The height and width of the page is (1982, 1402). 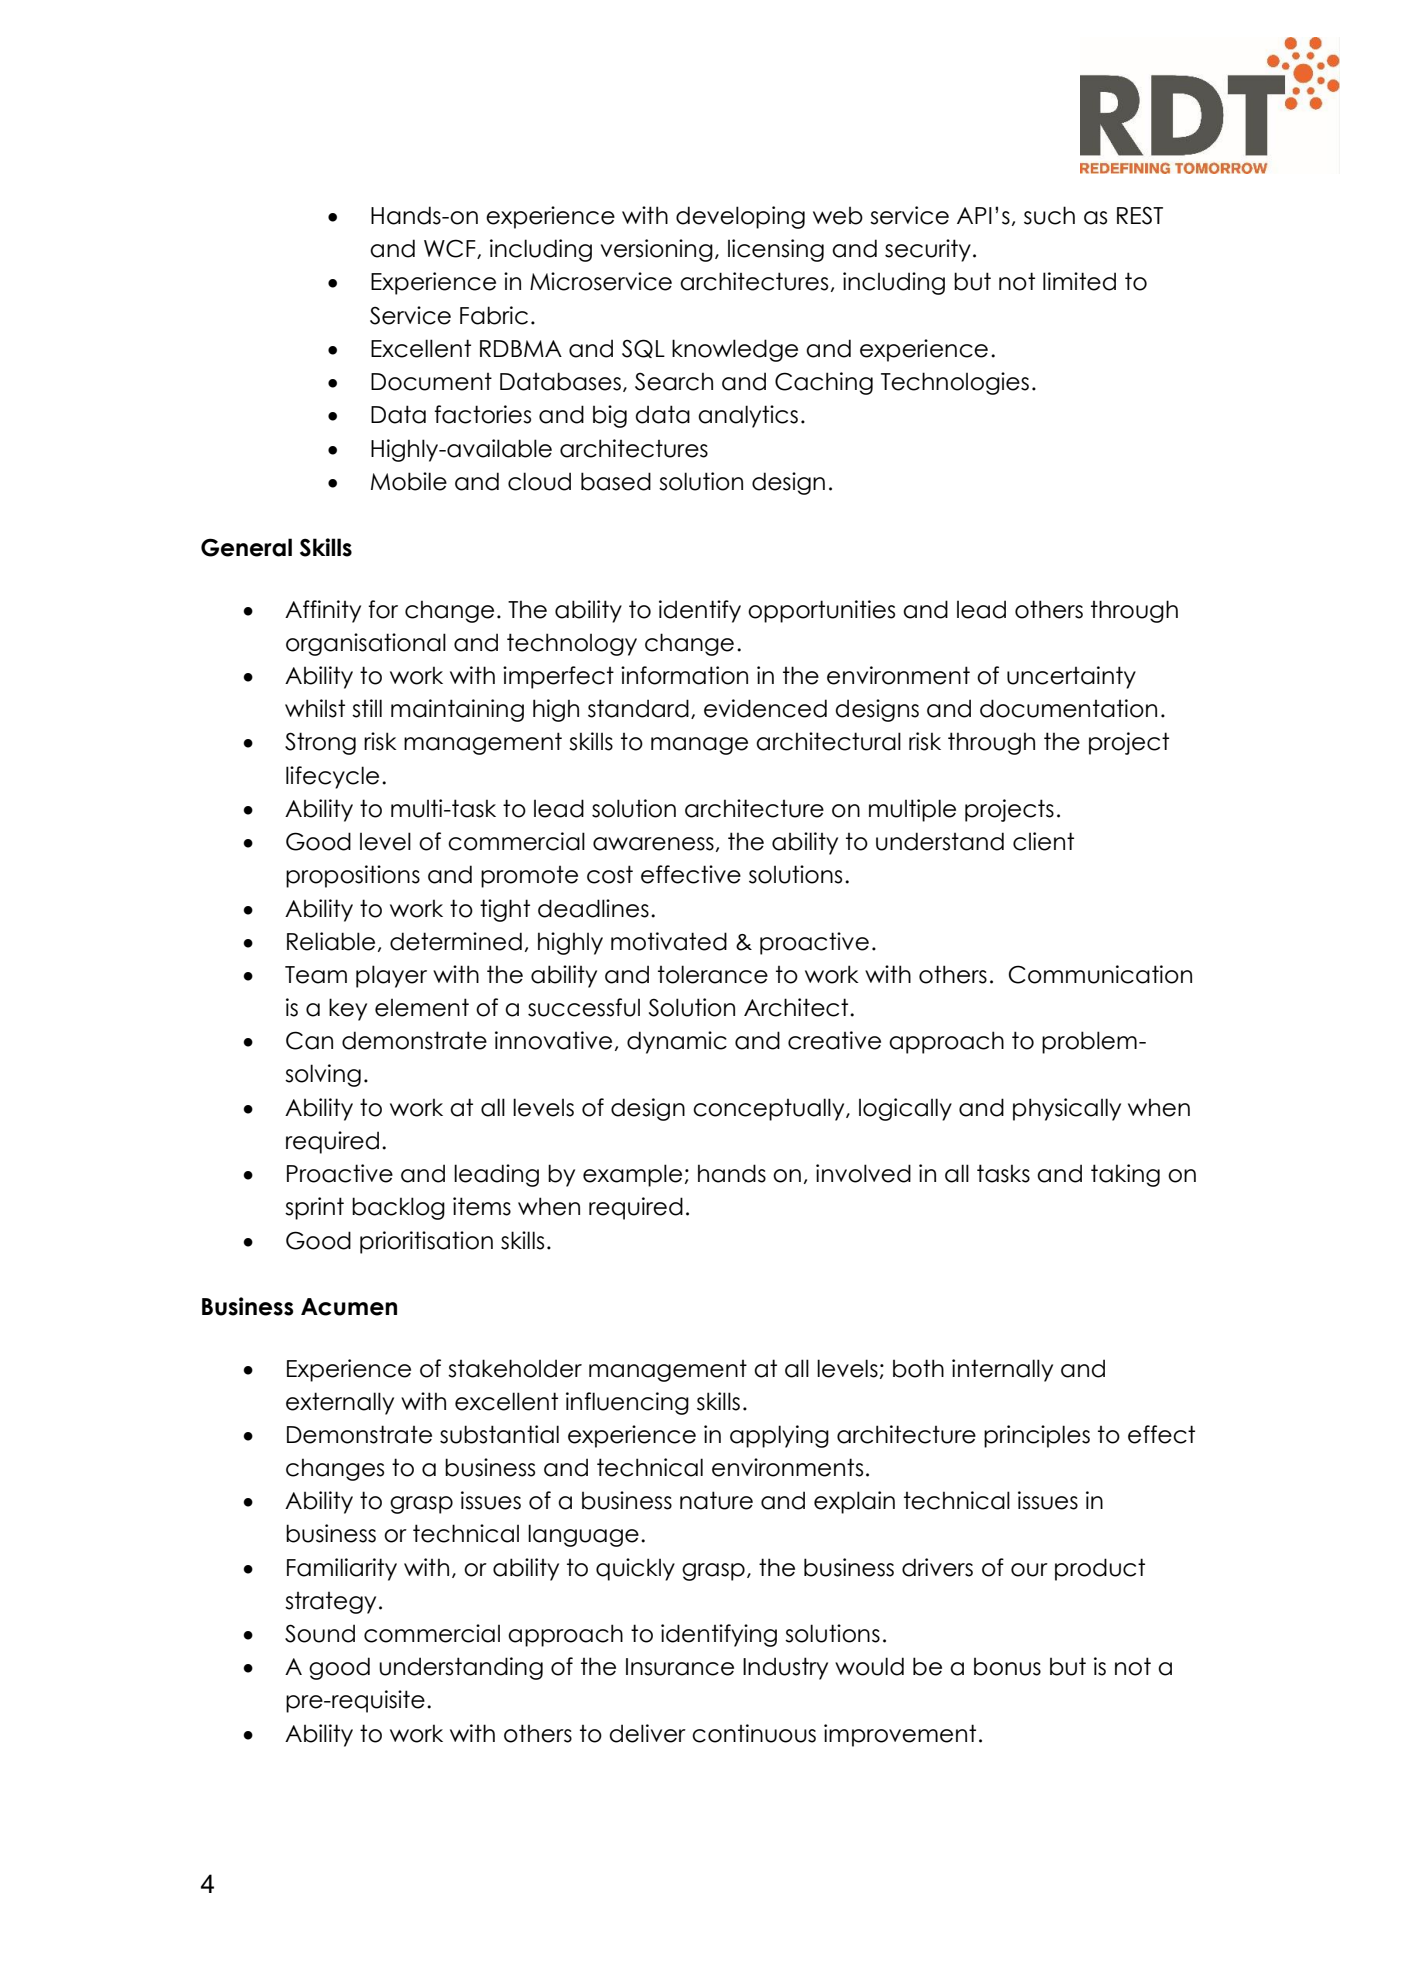 What do you see at coordinates (713, 974) in the page?
I see `tolerance` at bounding box center [713, 974].
